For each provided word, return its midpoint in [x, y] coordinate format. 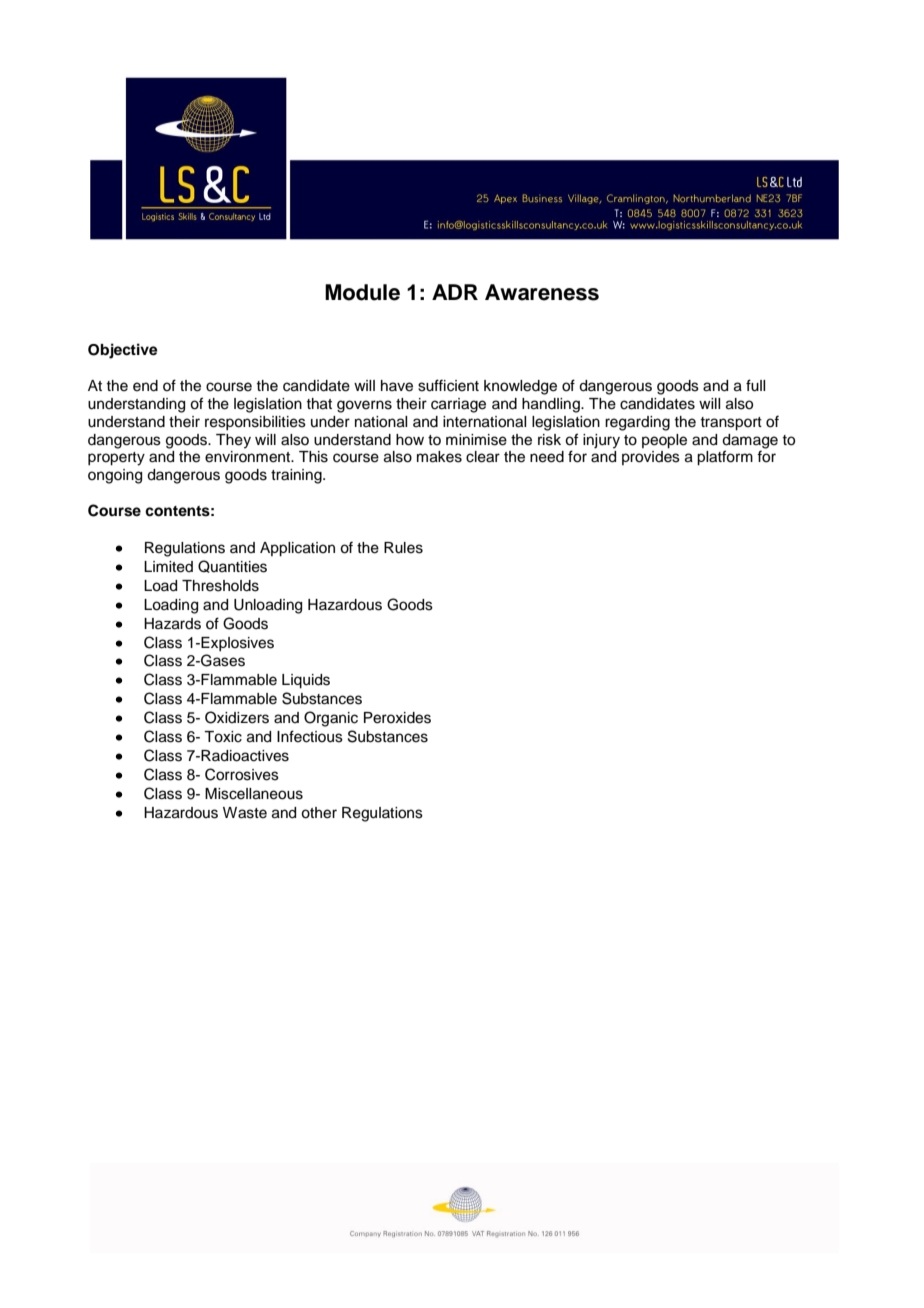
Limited [168, 567]
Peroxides [397, 718]
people [664, 441]
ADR [455, 292]
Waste [245, 813]
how [410, 440]
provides [651, 458]
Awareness [542, 292]
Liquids [306, 681]
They [233, 441]
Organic [331, 719]
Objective [123, 351]
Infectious [310, 736]
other [319, 813]
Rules [403, 548]
